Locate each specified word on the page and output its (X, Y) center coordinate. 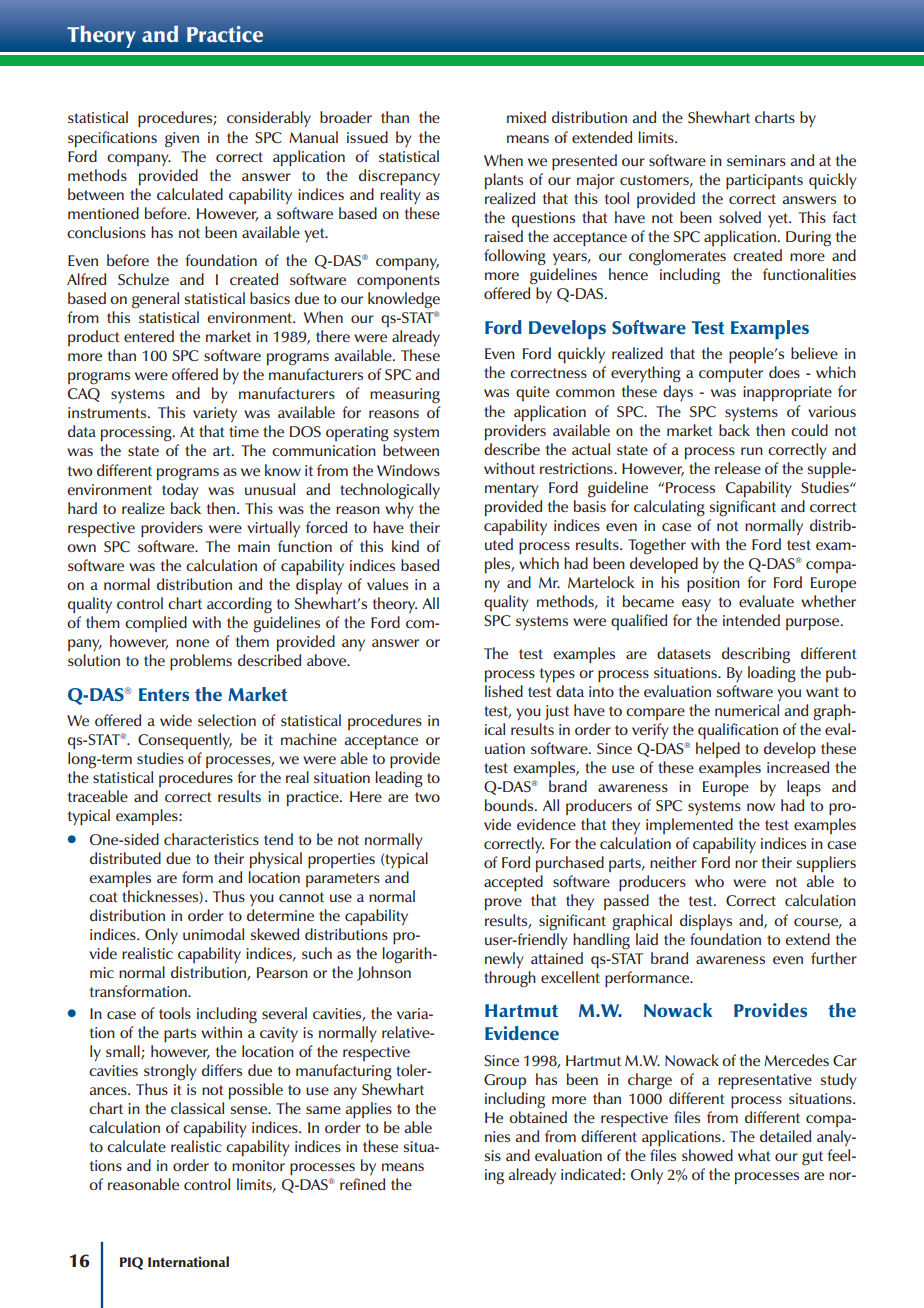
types (557, 675)
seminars (756, 160)
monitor (258, 1165)
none (192, 643)
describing (756, 655)
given (182, 140)
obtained (538, 1117)
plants (504, 181)
